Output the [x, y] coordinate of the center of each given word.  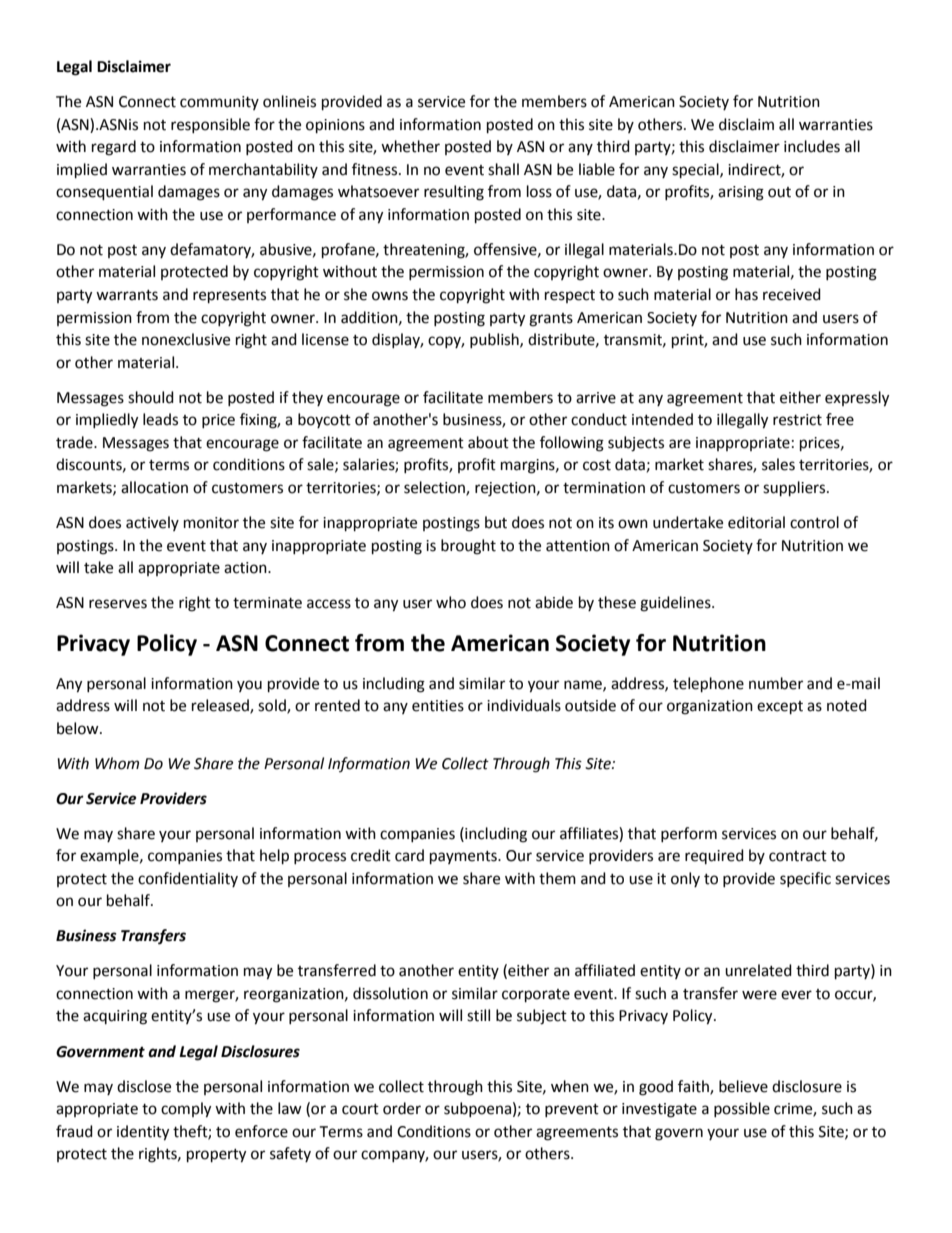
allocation [154, 487]
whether [410, 146]
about [488, 442]
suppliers [795, 489]
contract [798, 856]
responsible [210, 125]
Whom [117, 763]
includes [812, 146]
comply [186, 1110]
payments [464, 858]
